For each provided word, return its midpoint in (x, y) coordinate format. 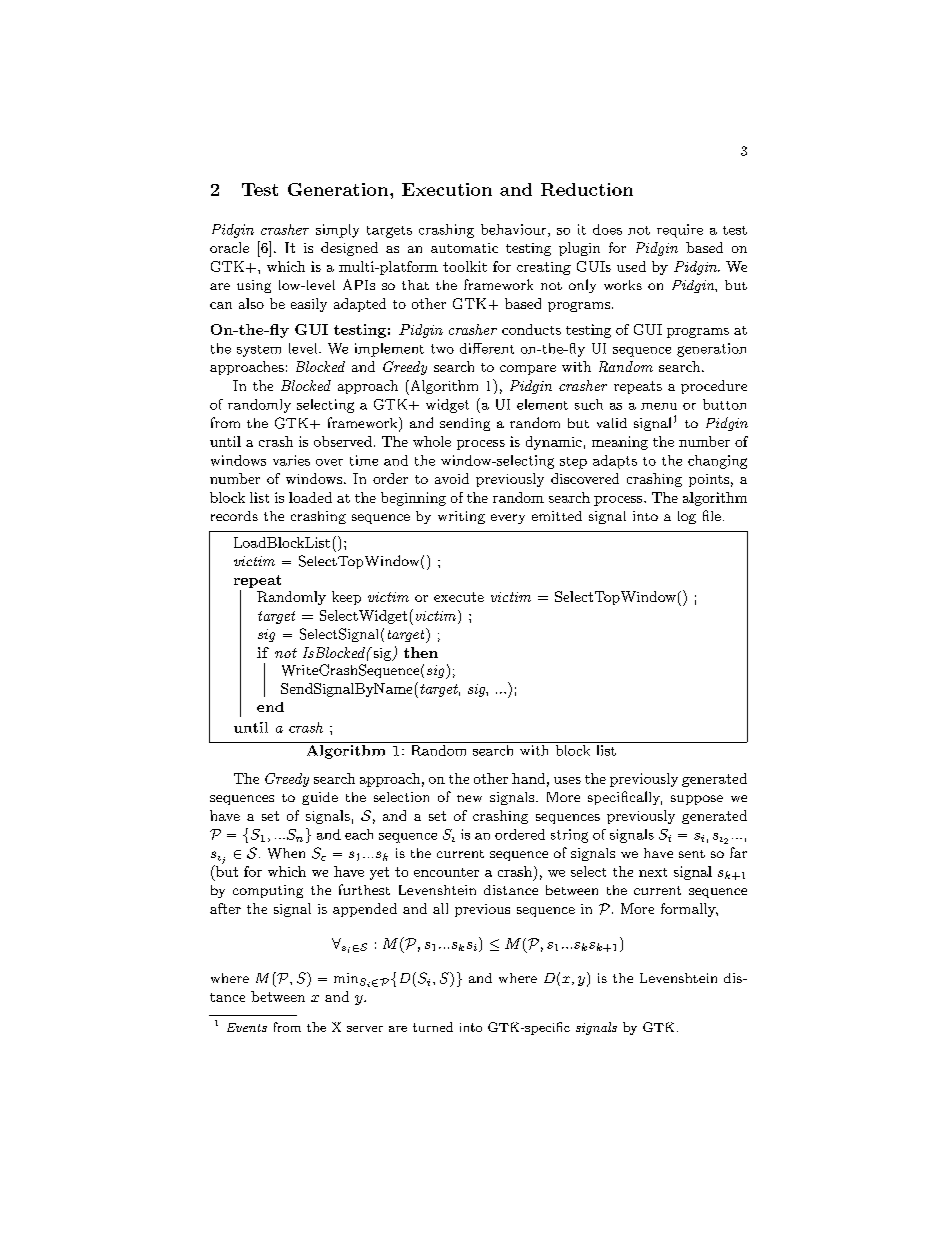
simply (337, 231)
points (709, 480)
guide (320, 798)
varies (291, 460)
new (469, 798)
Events (247, 1027)
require (680, 231)
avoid (452, 478)
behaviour (515, 230)
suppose (697, 800)
